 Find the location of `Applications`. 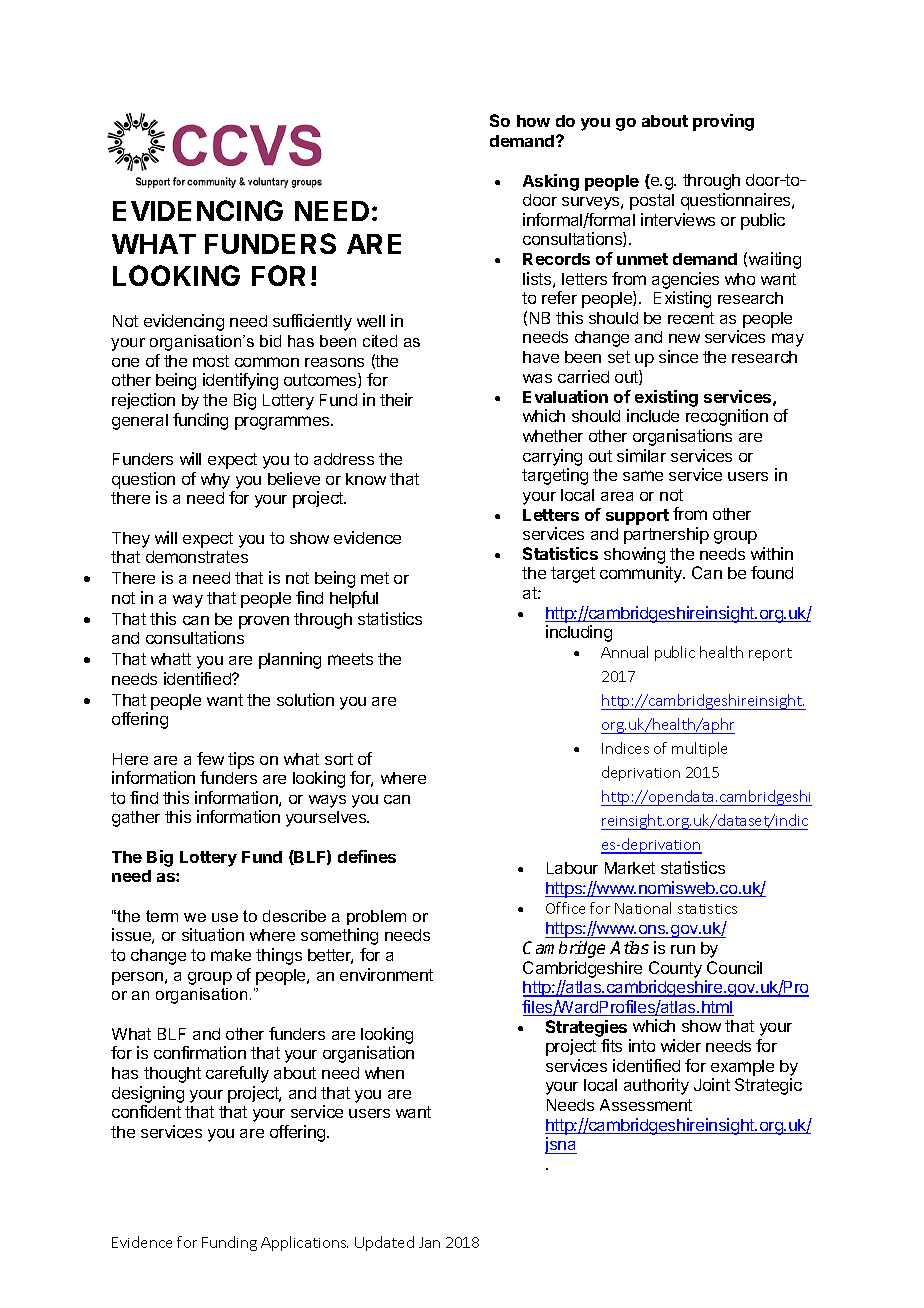

Applications is located at coordinates (304, 1243).
